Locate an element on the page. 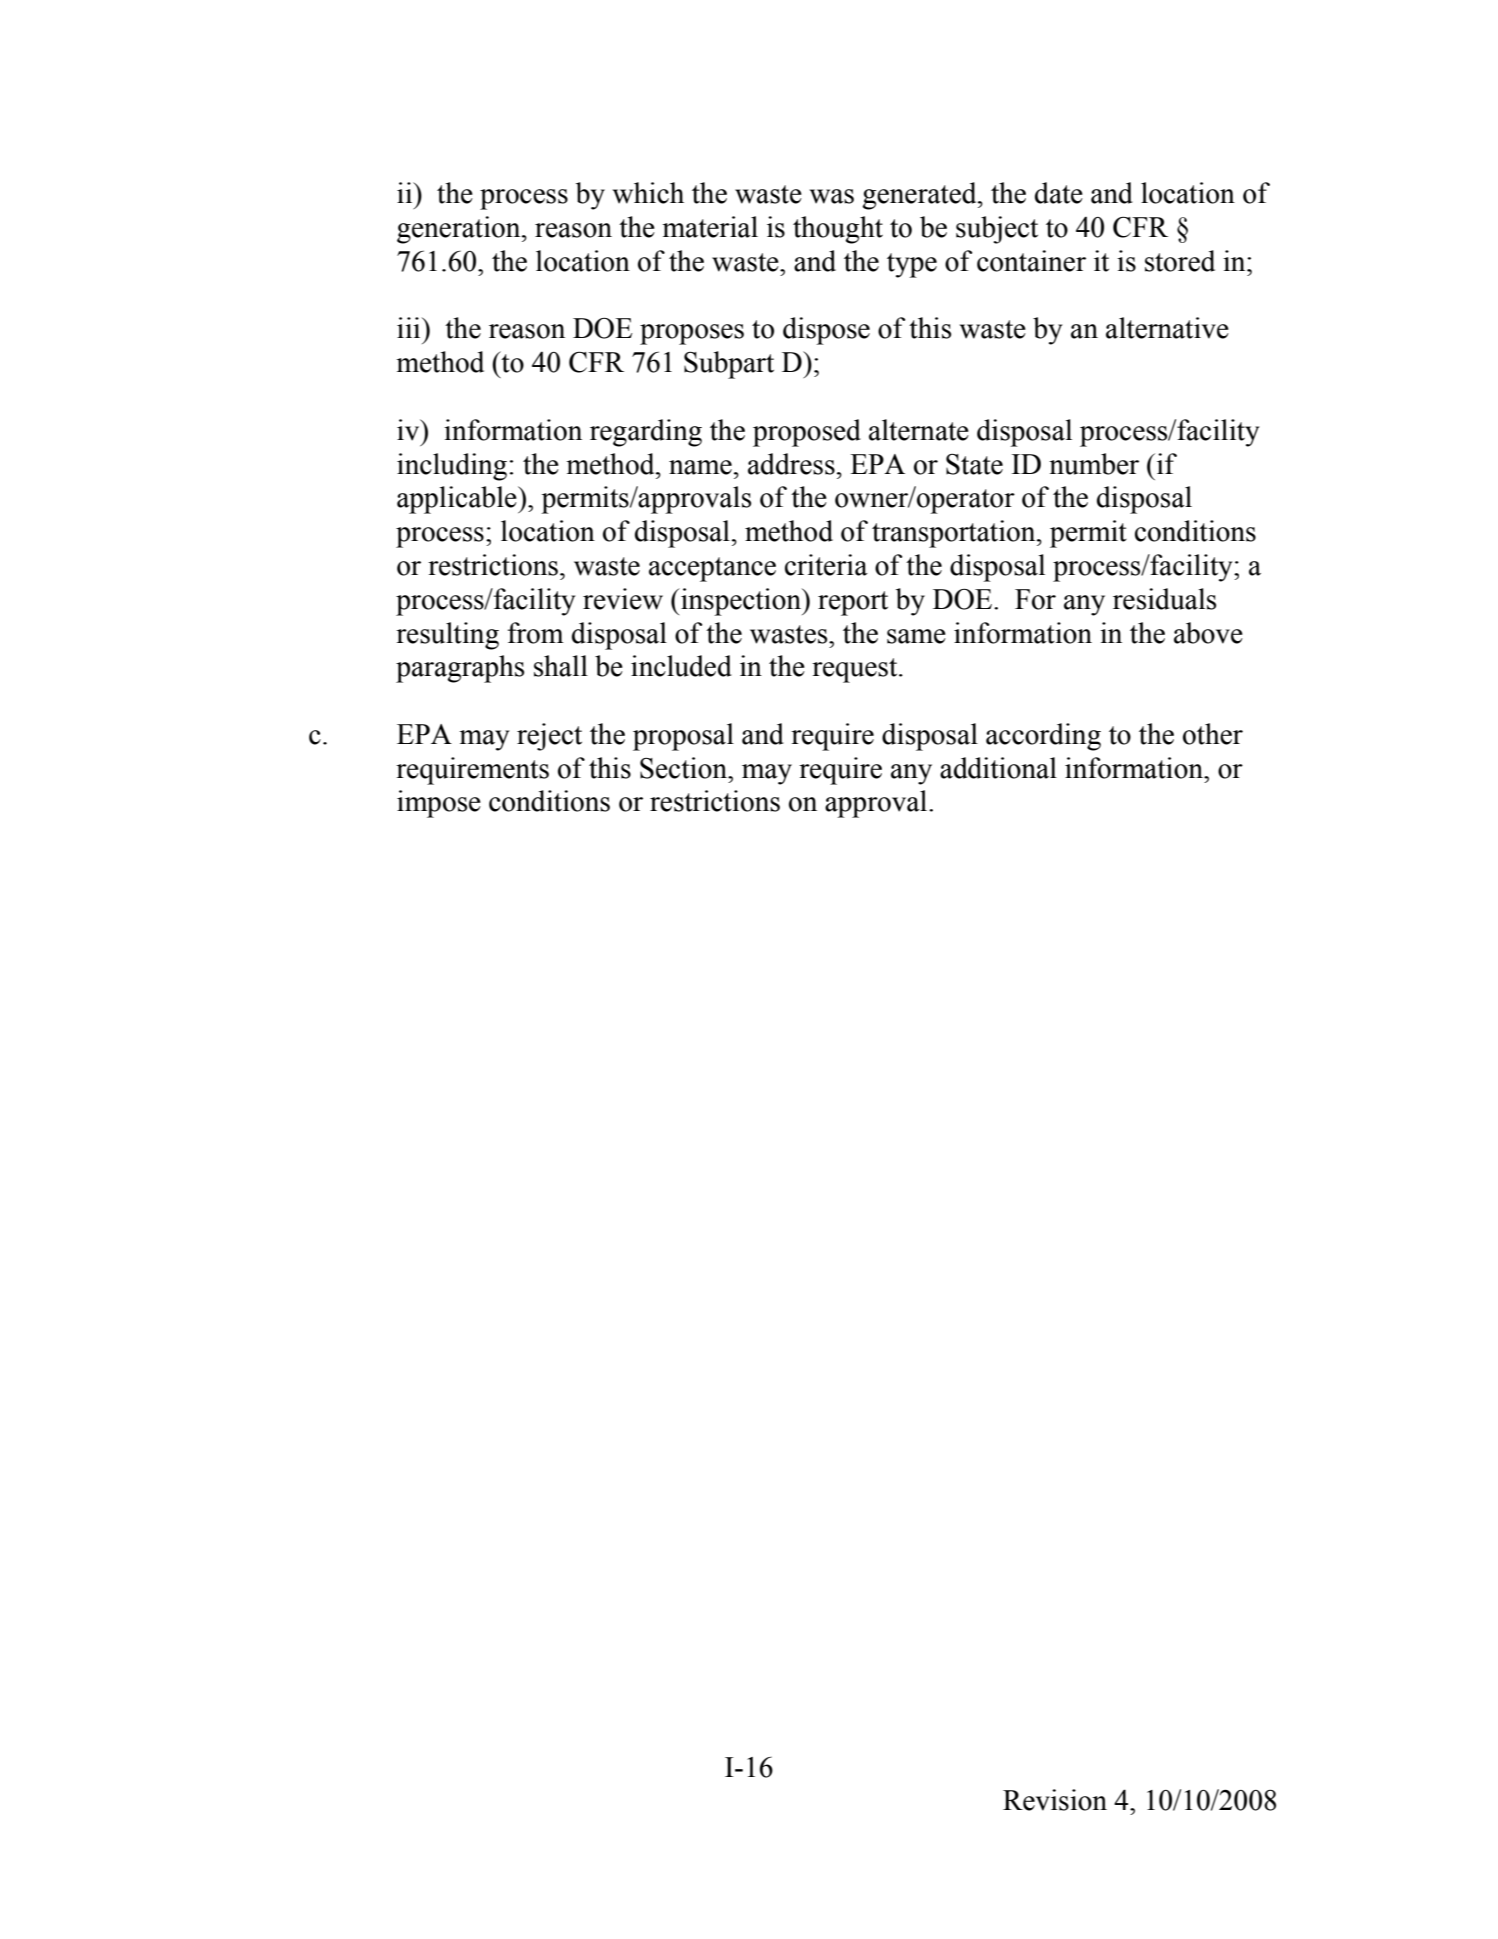 The height and width of the image is (1939, 1498). stored is located at coordinates (1180, 261).
